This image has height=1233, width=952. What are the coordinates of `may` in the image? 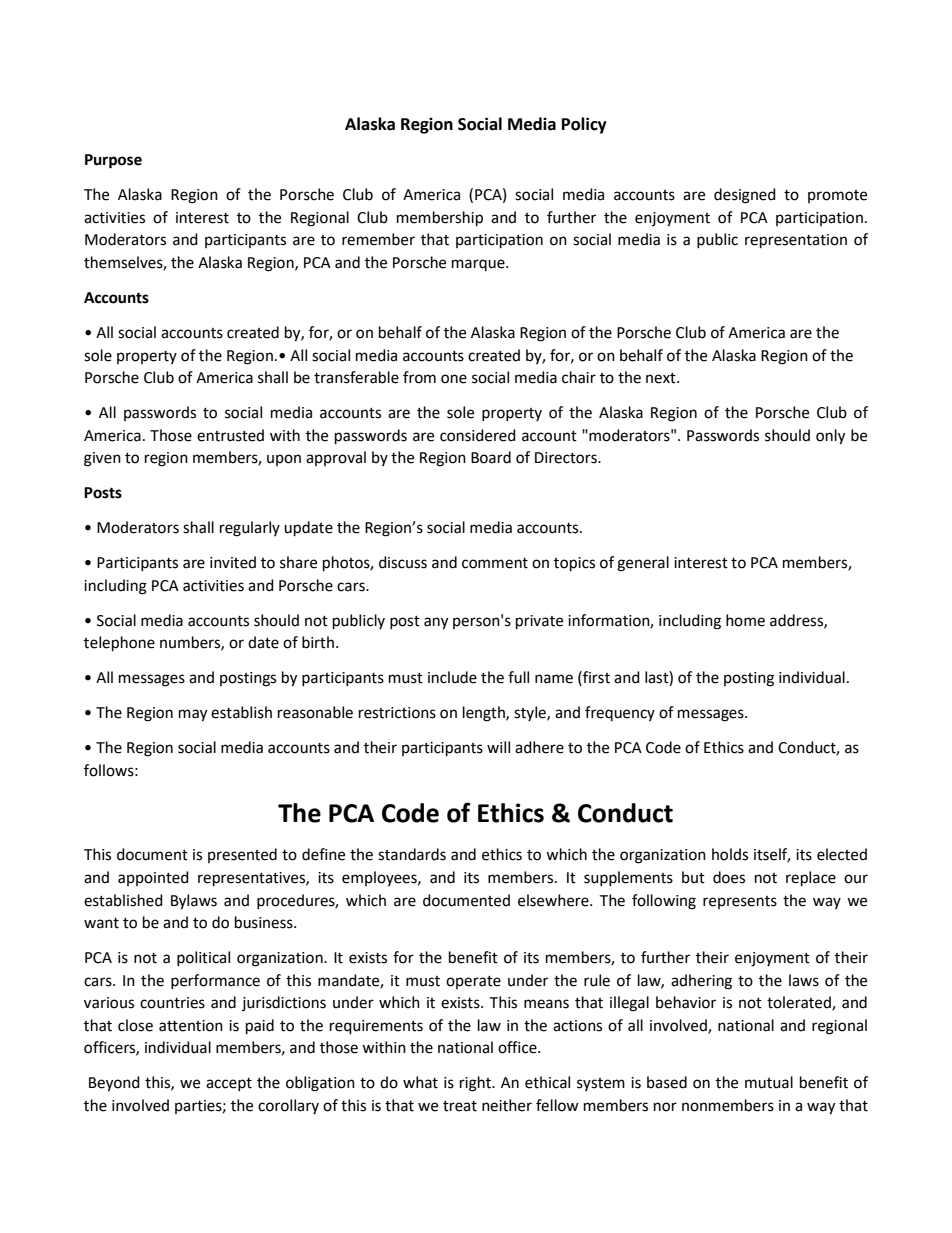 It's located at (193, 715).
